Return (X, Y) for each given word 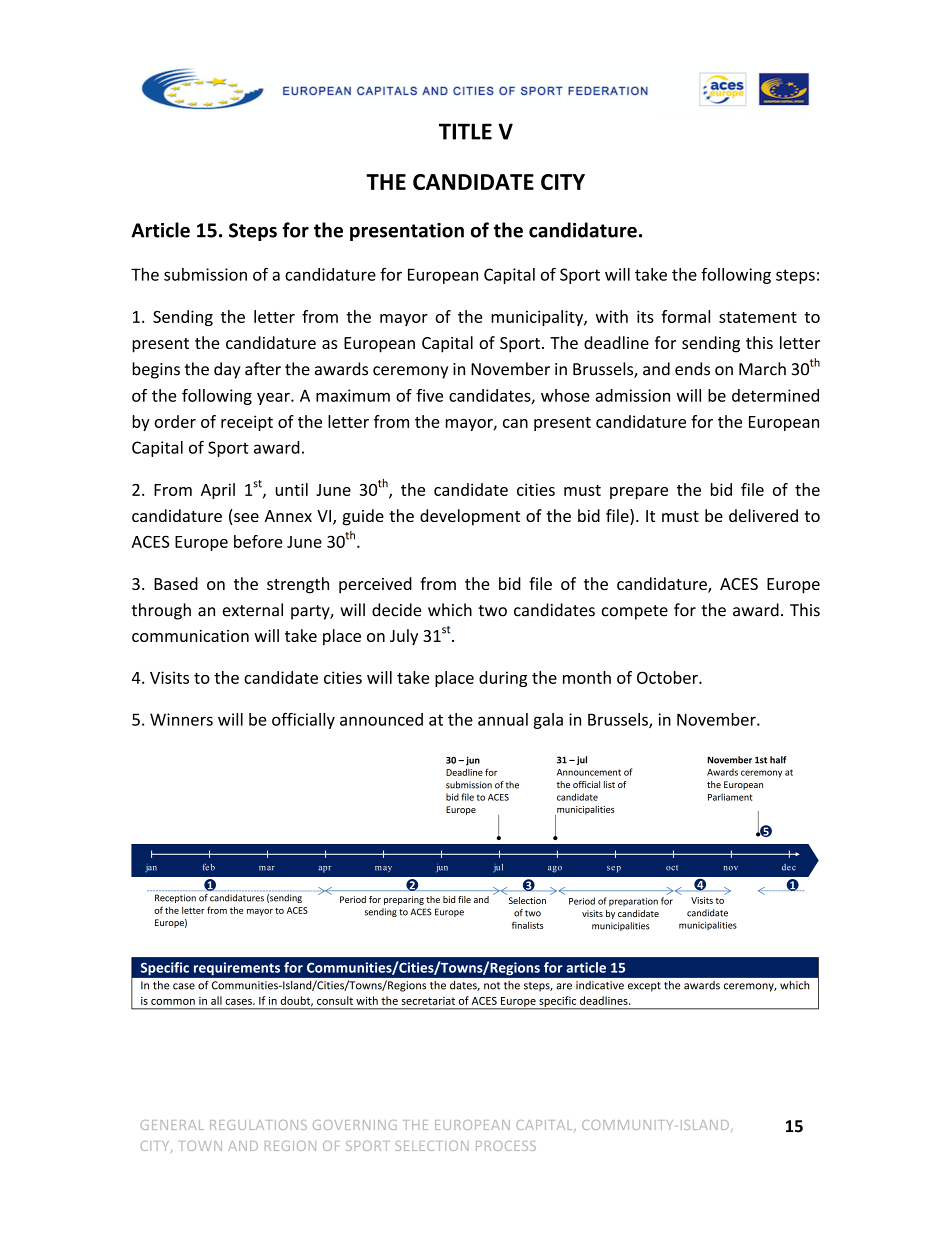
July (404, 637)
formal (685, 316)
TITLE (465, 131)
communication (190, 636)
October (668, 677)
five (429, 395)
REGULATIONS (258, 1125)
